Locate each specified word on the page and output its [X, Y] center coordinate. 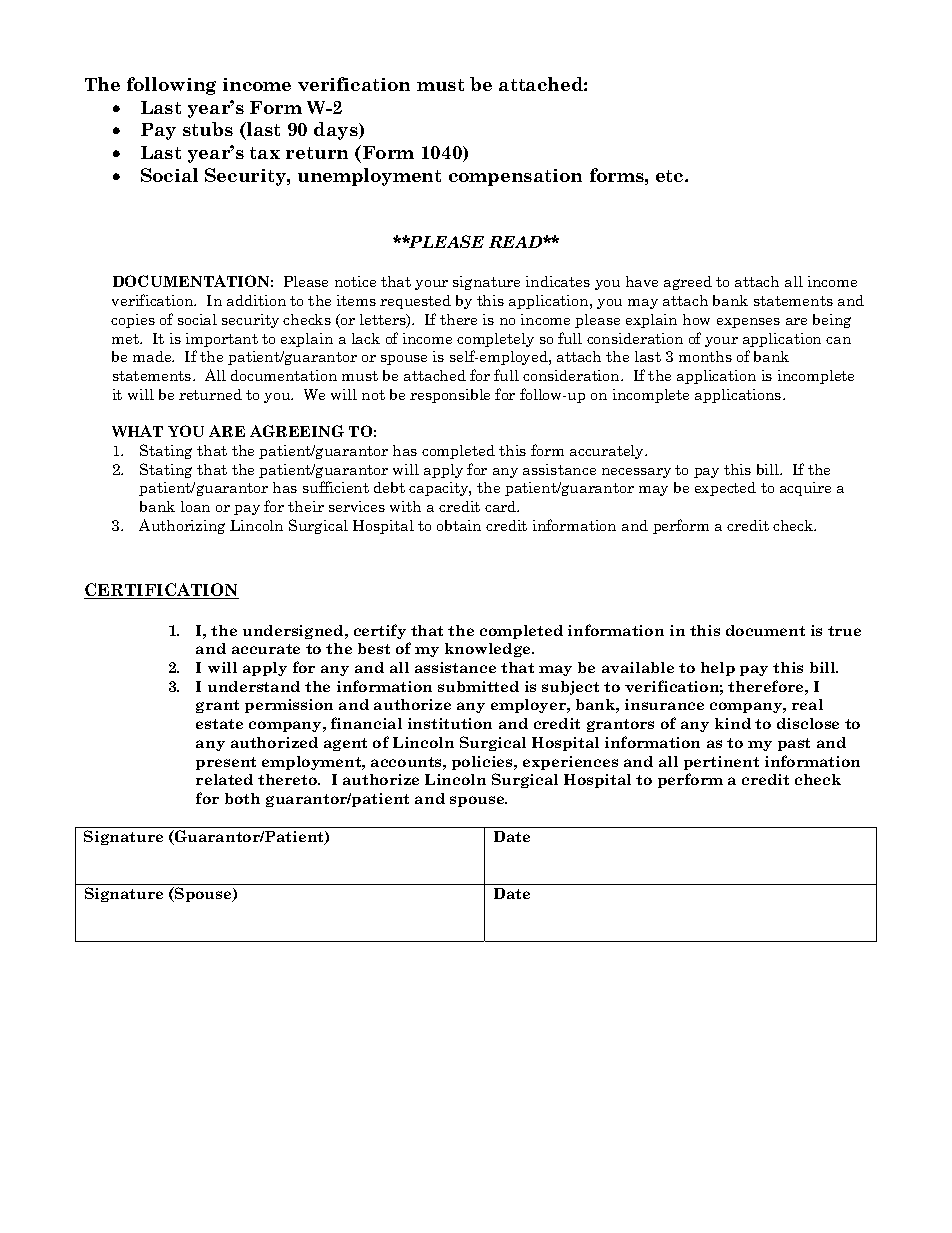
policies [484, 763]
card [502, 506]
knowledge [489, 650]
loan [195, 506]
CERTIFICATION [161, 591]
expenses [748, 323]
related [224, 779]
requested [415, 302]
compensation [515, 177]
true [844, 631]
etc [671, 176]
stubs [208, 129]
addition [256, 300]
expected [725, 489]
